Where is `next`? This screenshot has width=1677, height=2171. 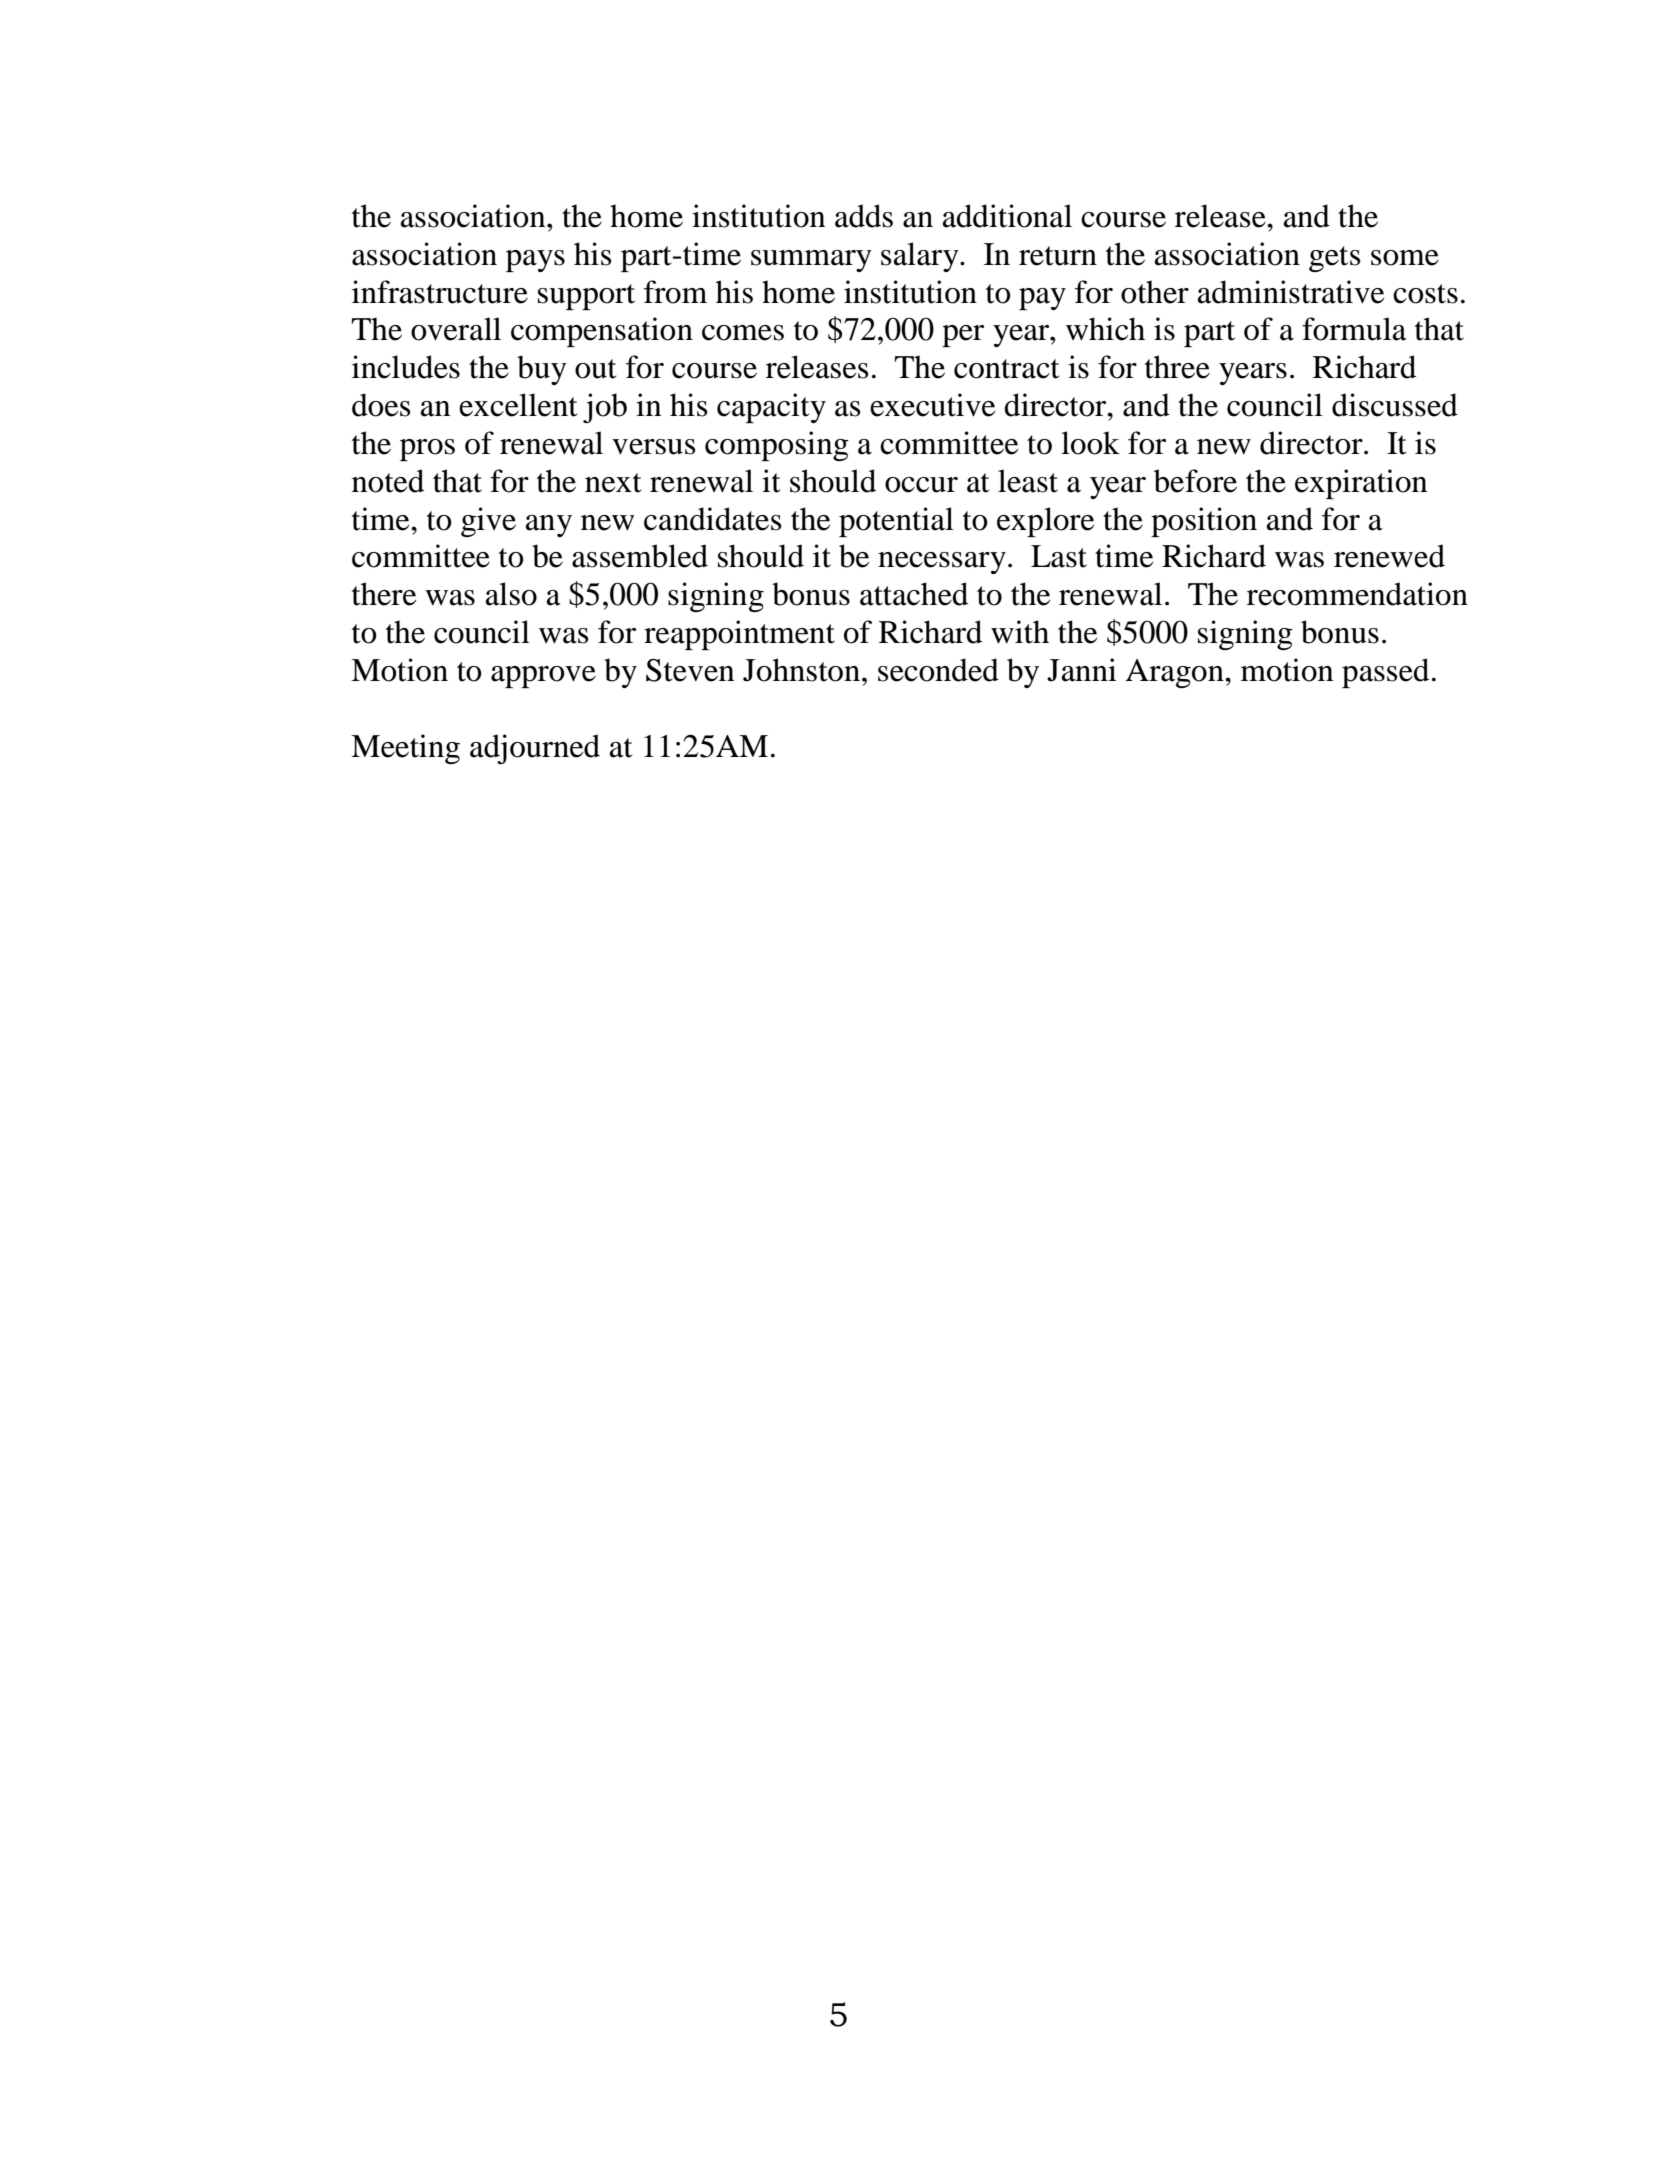
next is located at coordinates (613, 483).
